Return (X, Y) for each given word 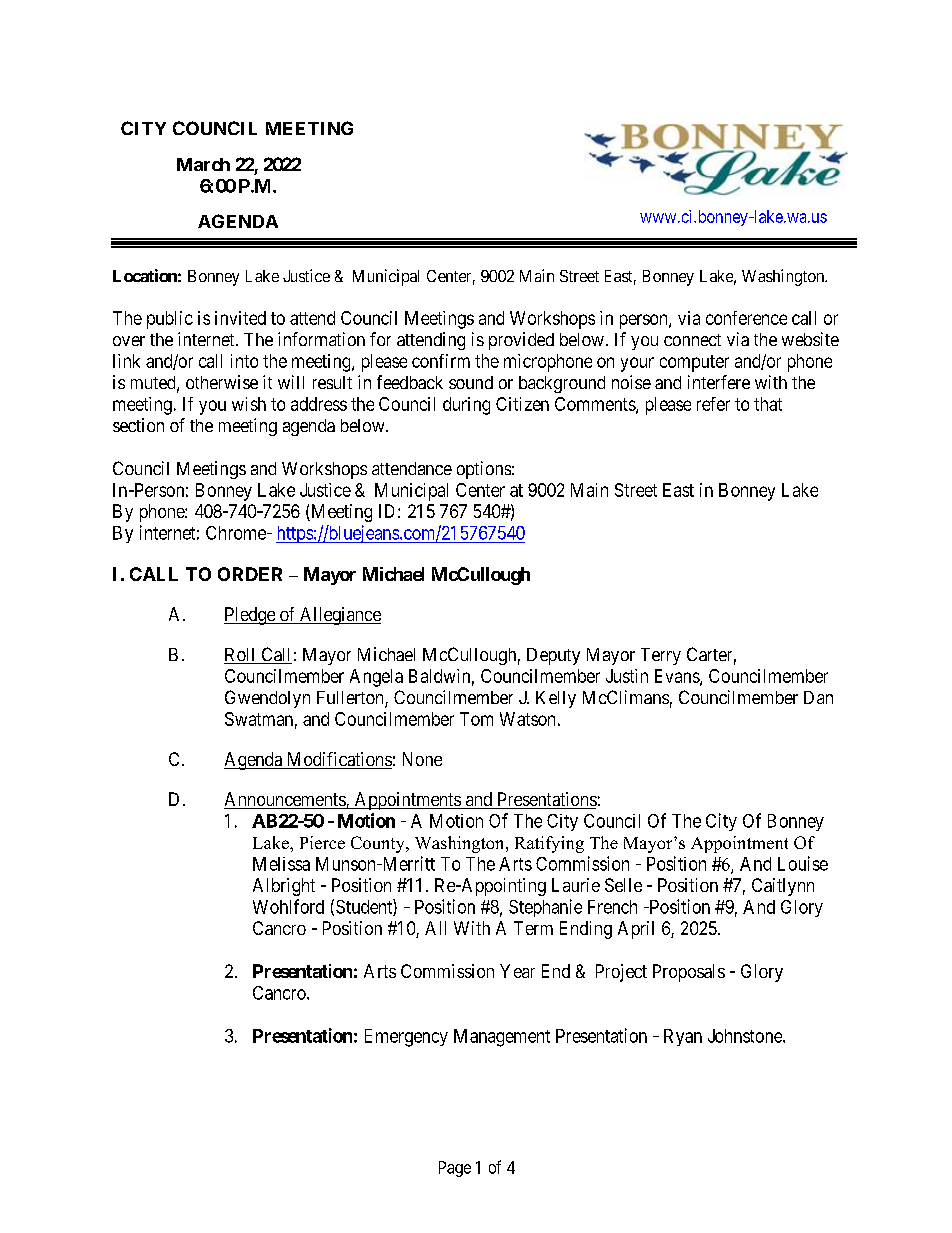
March (203, 164)
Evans (678, 677)
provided (521, 341)
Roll (241, 656)
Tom (476, 719)
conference (746, 318)
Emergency (406, 1038)
